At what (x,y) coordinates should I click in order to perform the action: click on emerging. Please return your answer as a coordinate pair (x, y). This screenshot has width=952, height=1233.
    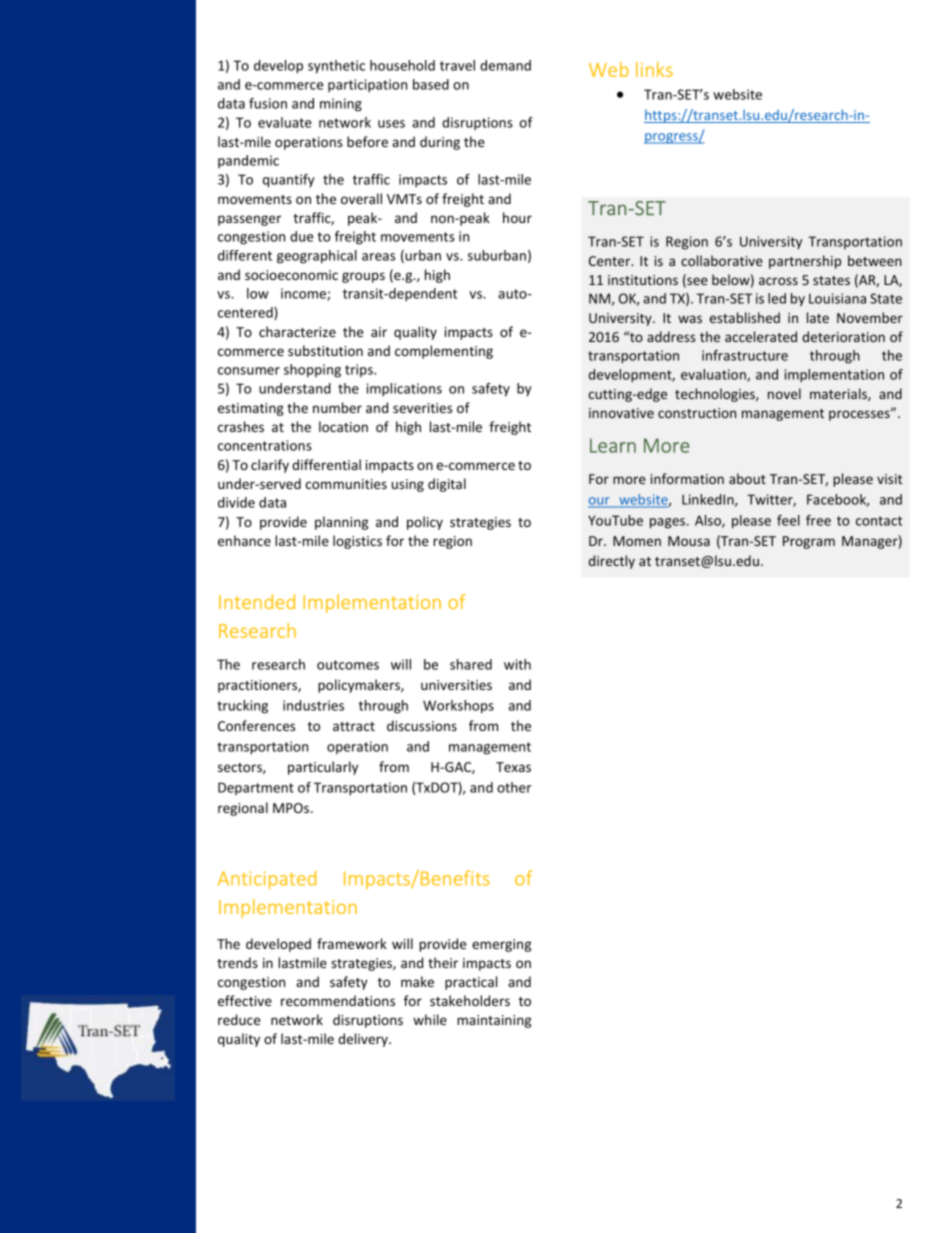
    Looking at the image, I should click on (501, 945).
